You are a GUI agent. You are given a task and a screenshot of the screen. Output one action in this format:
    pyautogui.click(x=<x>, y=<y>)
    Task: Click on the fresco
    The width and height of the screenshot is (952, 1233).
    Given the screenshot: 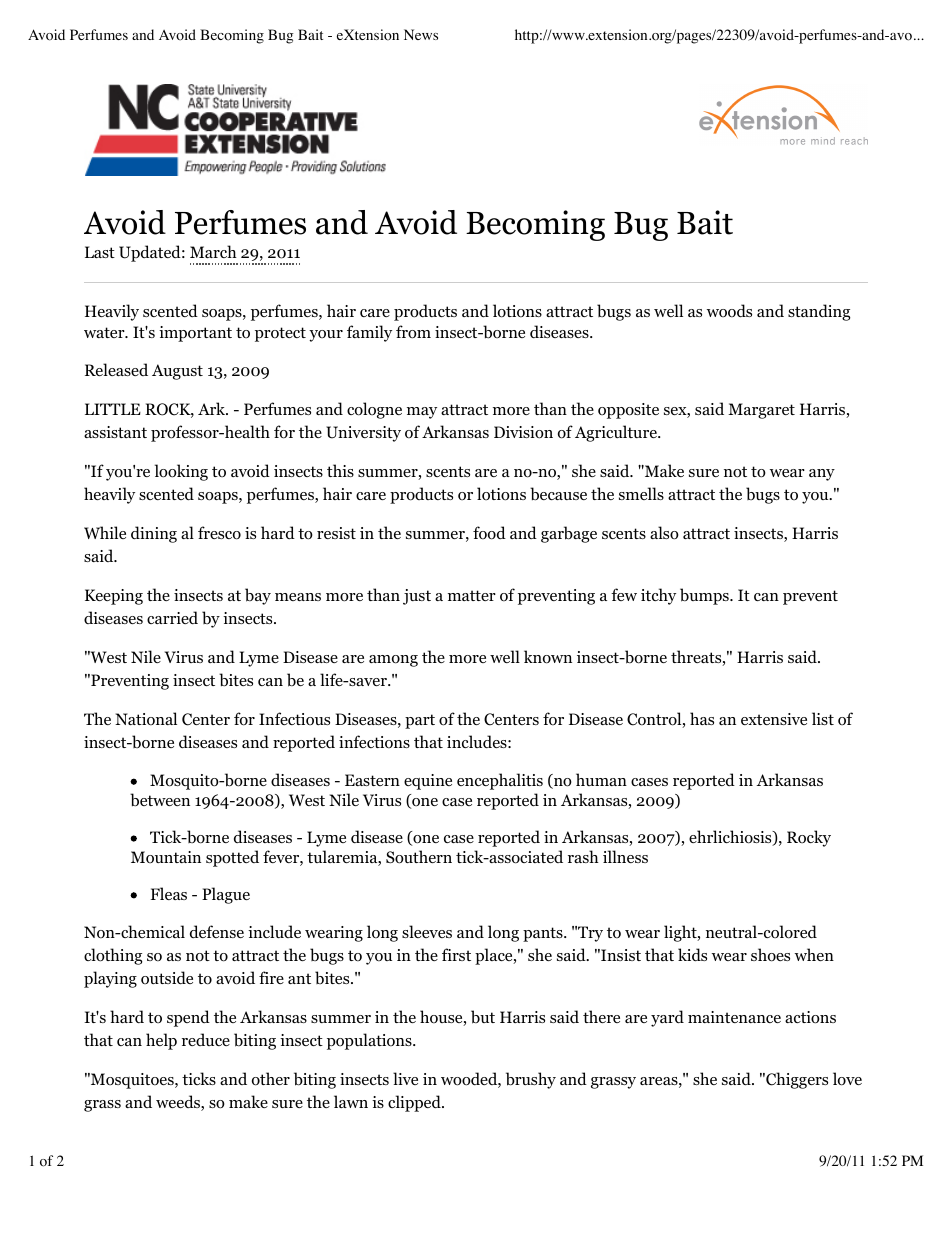 What is the action you would take?
    pyautogui.click(x=219, y=533)
